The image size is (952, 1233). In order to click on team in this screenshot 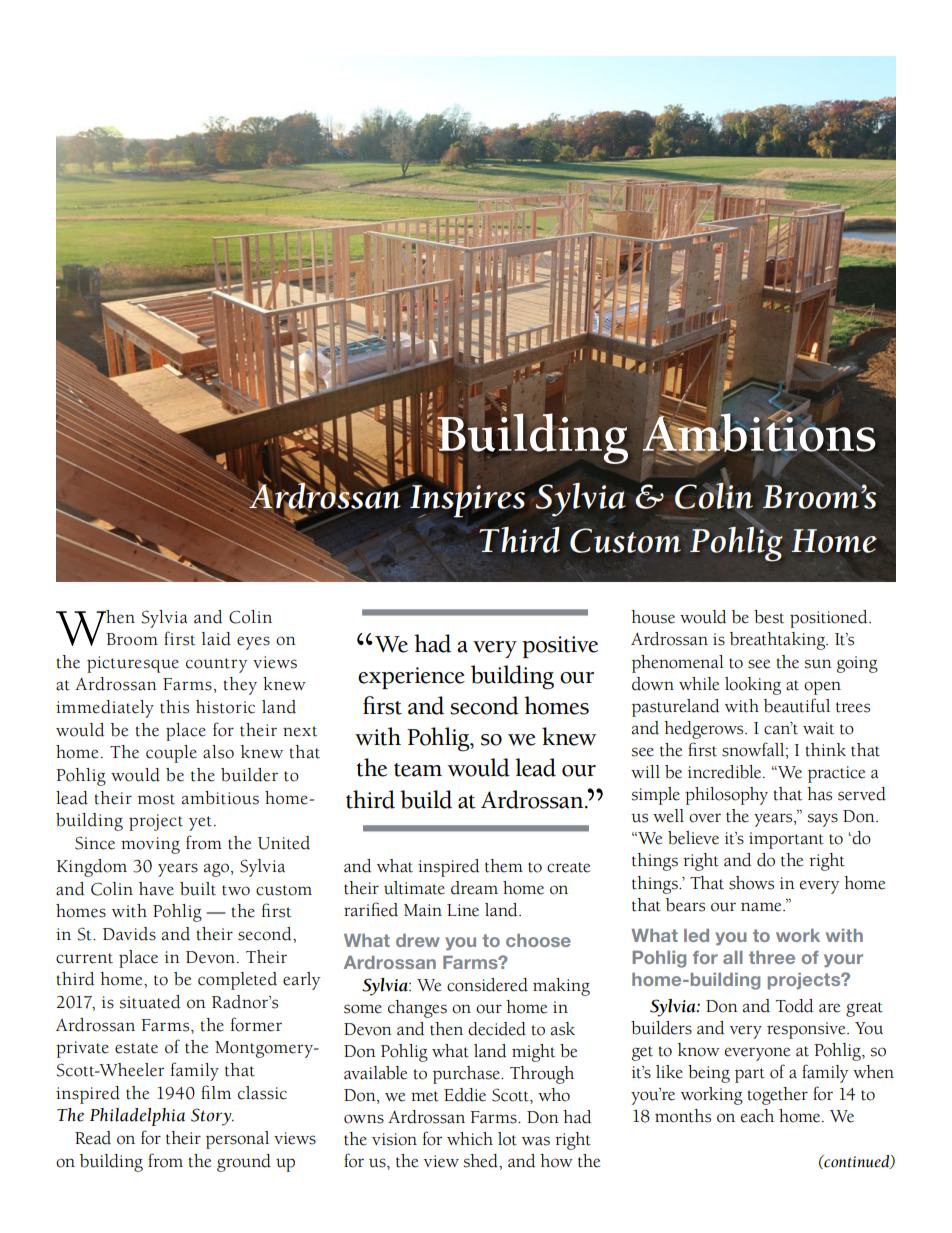, I will do `click(418, 770)`.
